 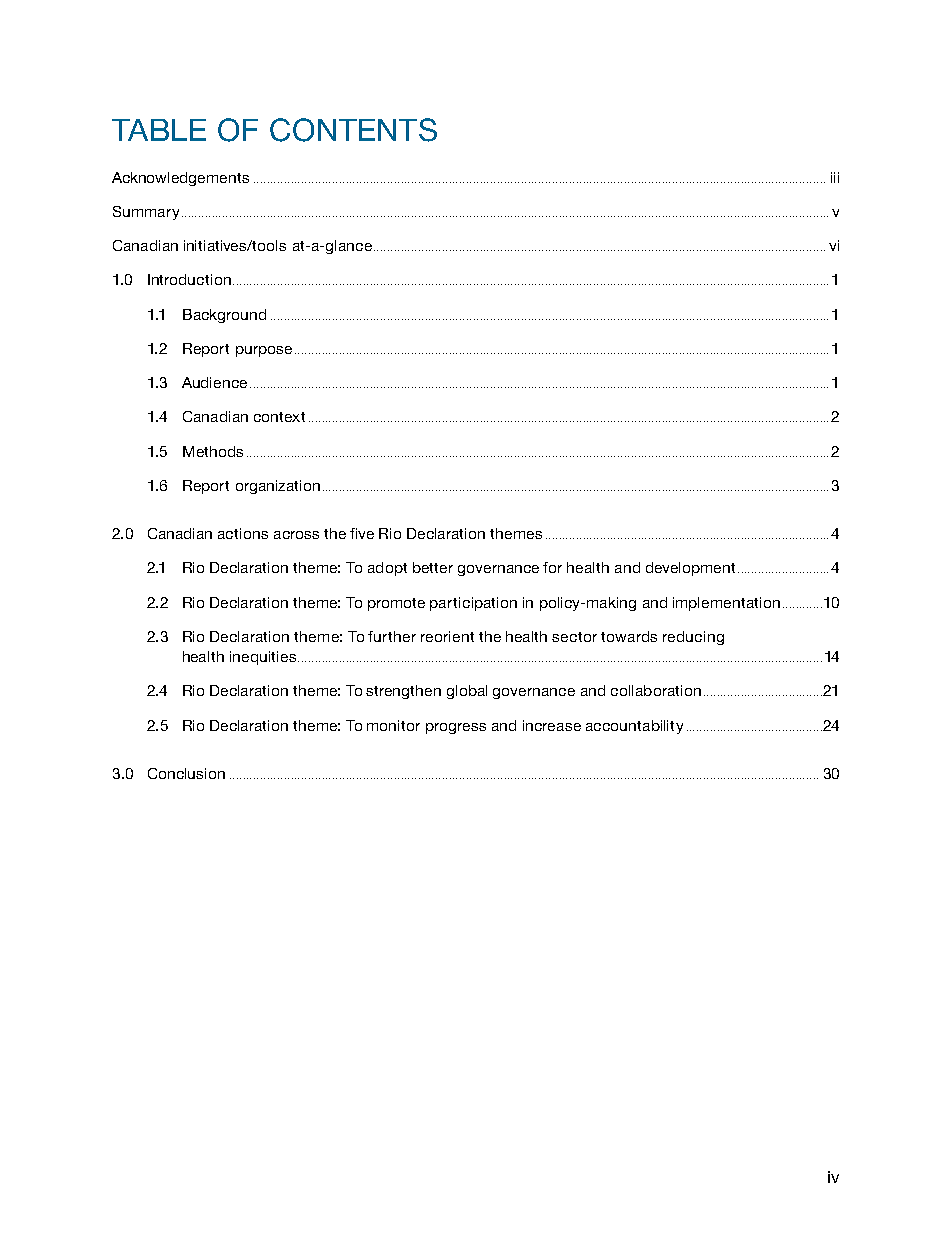 What do you see at coordinates (362, 533) in the page?
I see `five` at bounding box center [362, 533].
